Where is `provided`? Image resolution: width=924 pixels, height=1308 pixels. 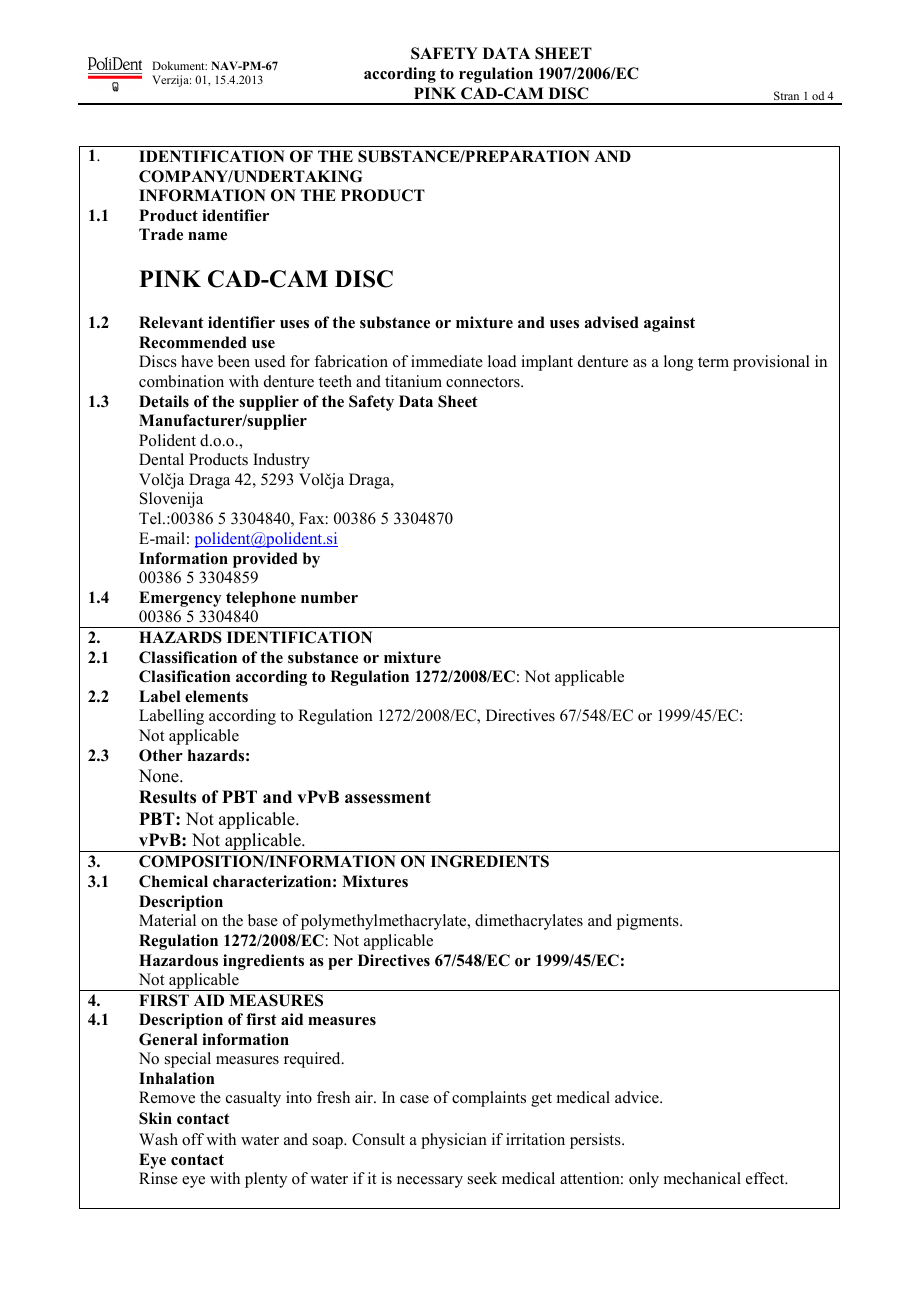 provided is located at coordinates (265, 560).
